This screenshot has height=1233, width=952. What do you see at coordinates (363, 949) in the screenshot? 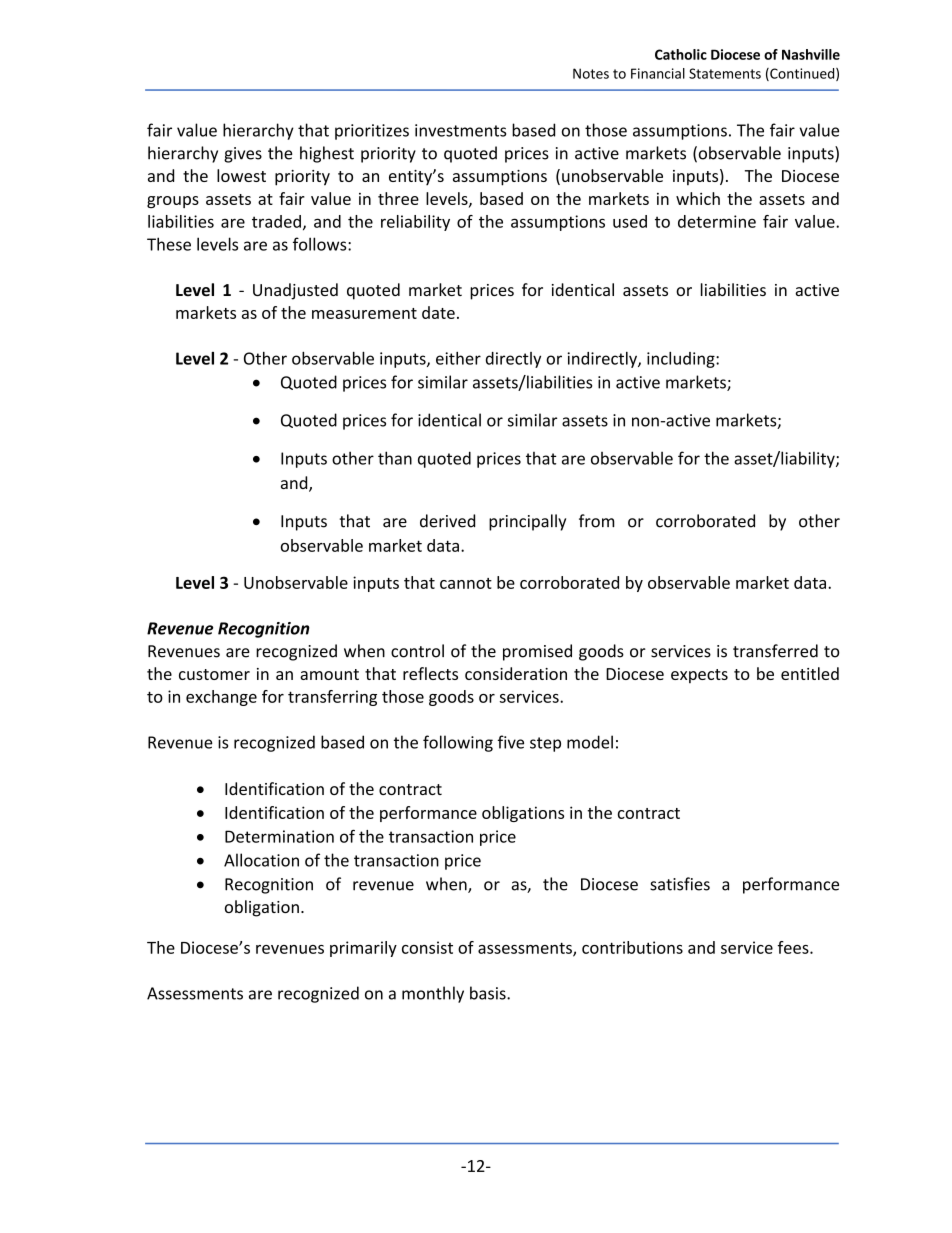
I see `primarily` at bounding box center [363, 949].
